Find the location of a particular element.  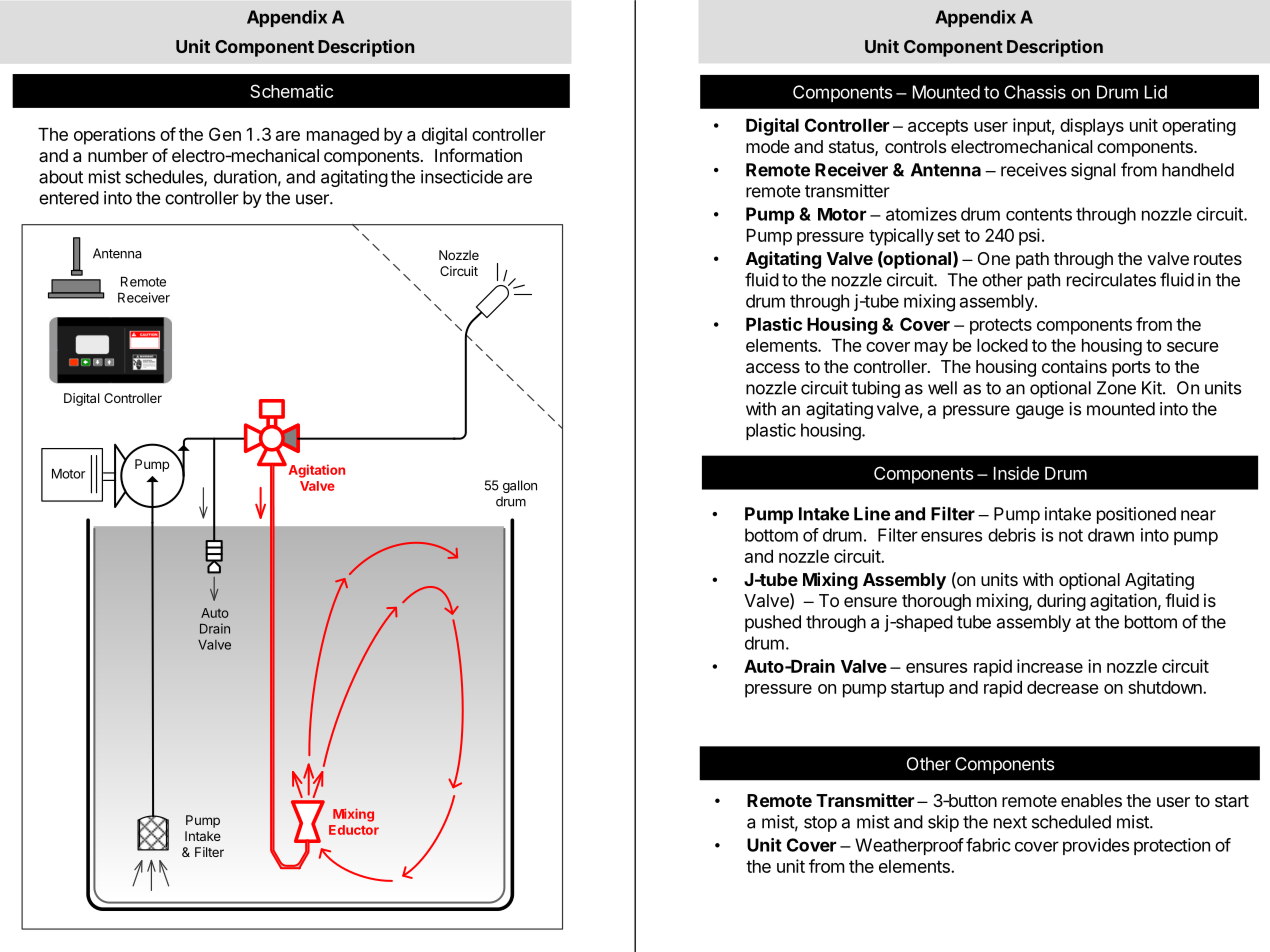

displays is located at coordinates (1092, 127).
